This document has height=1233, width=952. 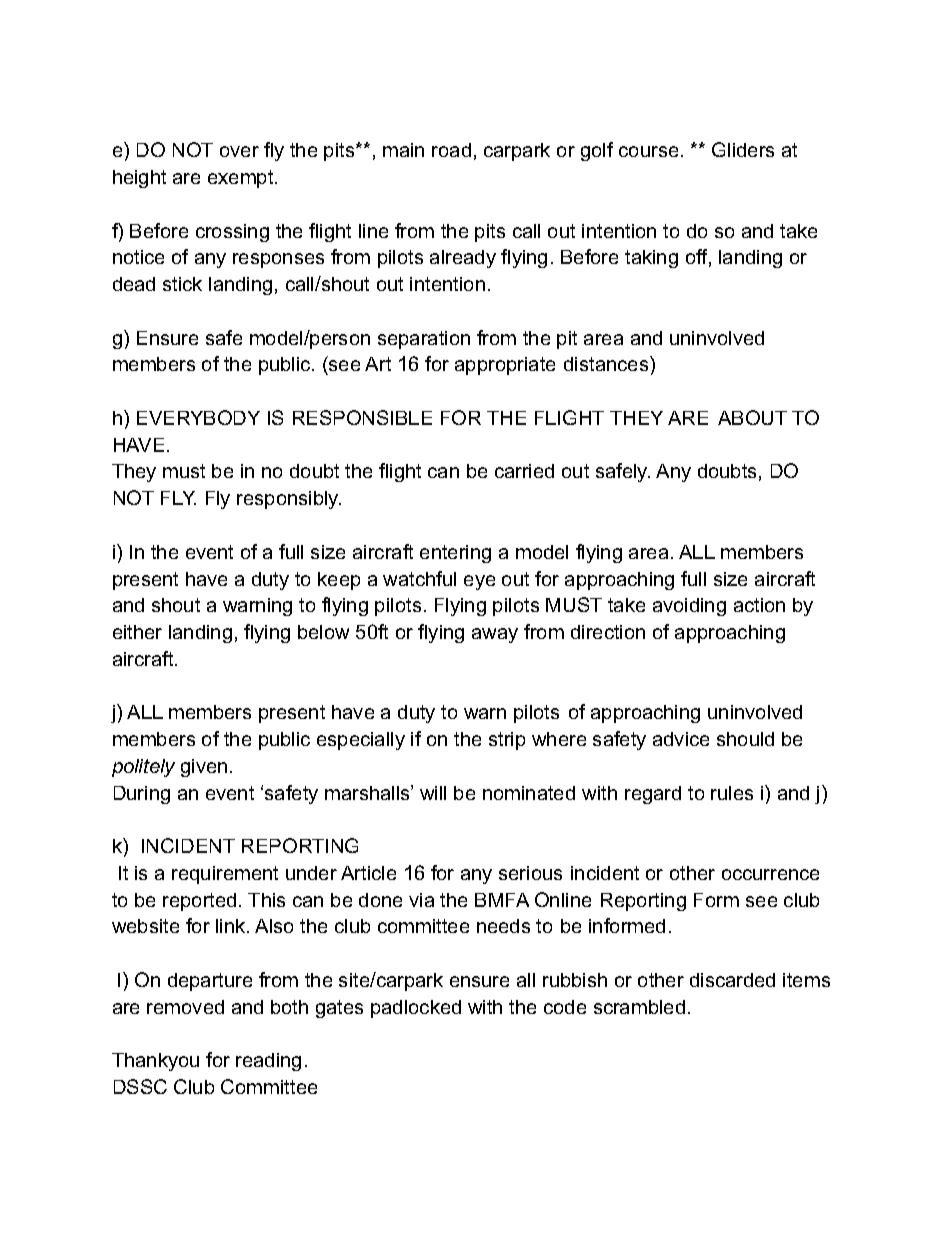 I want to click on given, so click(x=204, y=768).
